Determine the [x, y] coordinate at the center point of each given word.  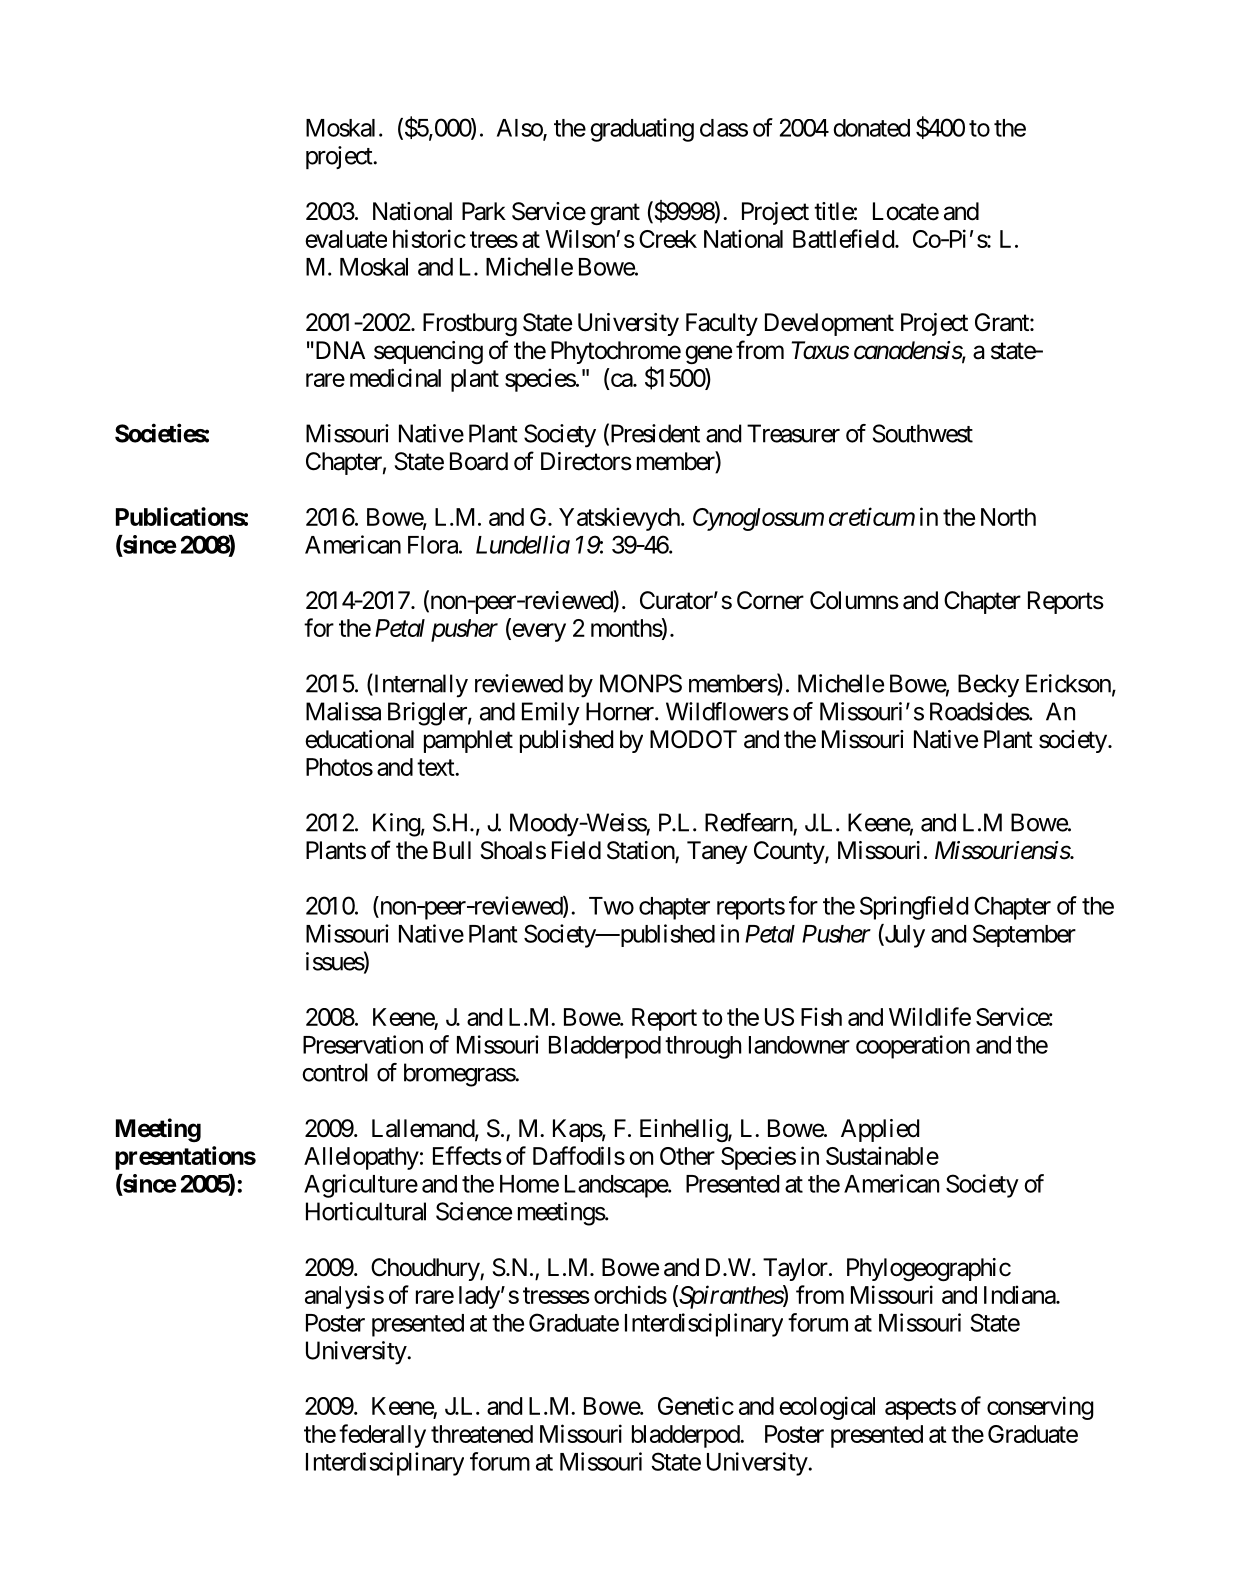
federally [382, 1436]
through [703, 1047]
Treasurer [793, 433]
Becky [988, 686]
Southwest [923, 433]
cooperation [913, 1047]
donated [871, 128]
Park [484, 211]
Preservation [363, 1044]
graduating [642, 130]
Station [641, 851]
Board [479, 461]
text [436, 767]
